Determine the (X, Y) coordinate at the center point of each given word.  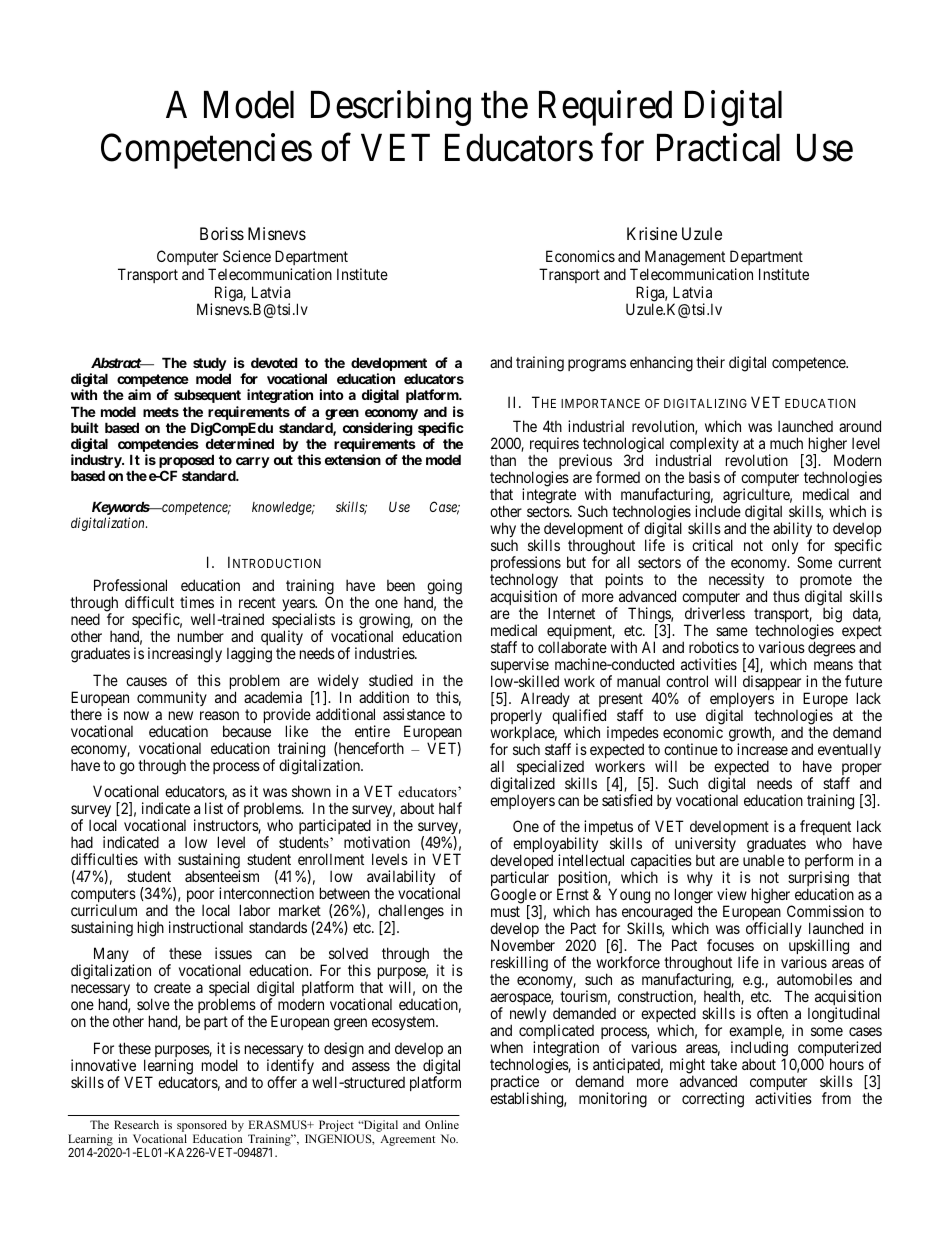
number (201, 636)
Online (442, 1124)
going (444, 588)
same (732, 631)
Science (247, 256)
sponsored (203, 1127)
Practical (718, 147)
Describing (391, 108)
